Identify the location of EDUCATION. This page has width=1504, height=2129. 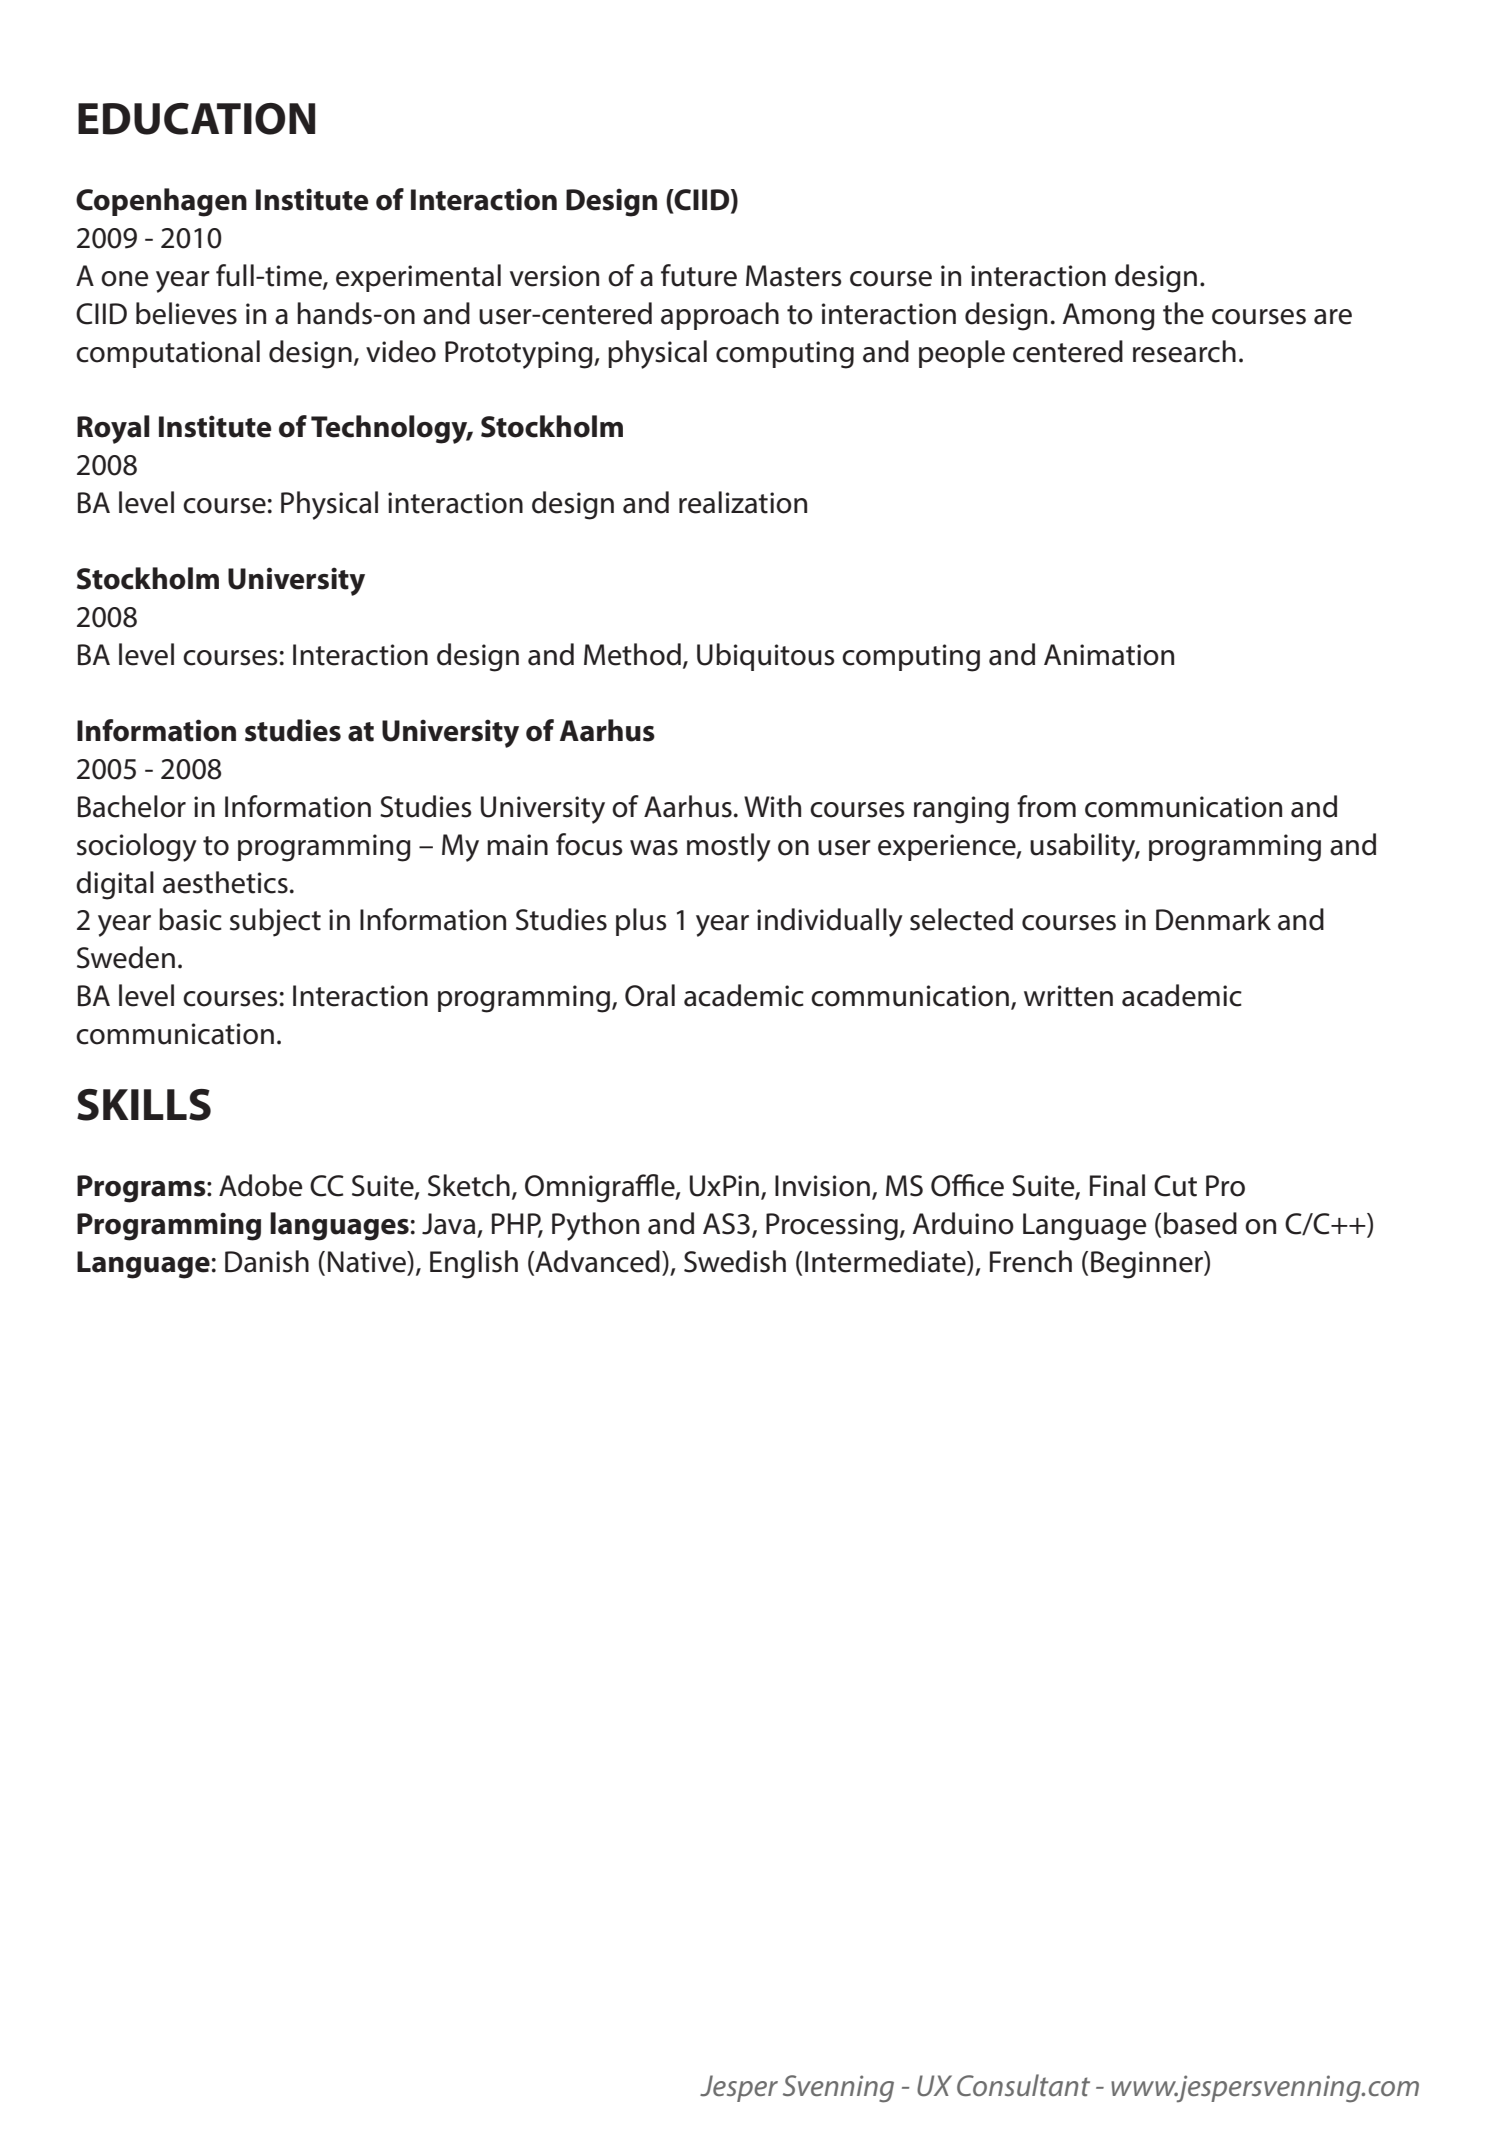
(196, 119).
